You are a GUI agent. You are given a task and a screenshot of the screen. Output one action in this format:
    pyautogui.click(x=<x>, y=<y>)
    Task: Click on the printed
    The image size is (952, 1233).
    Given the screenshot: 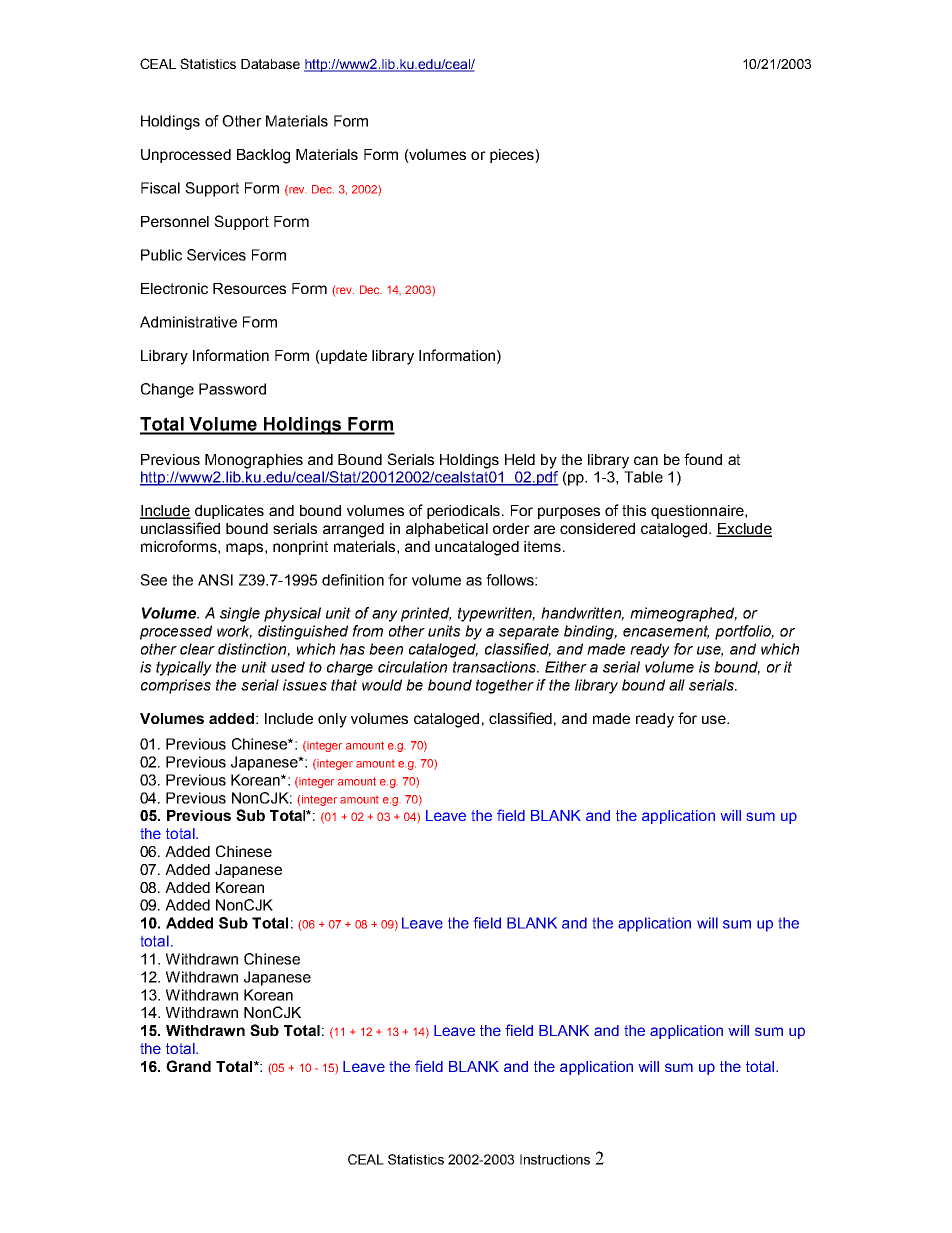 What is the action you would take?
    pyautogui.click(x=426, y=614)
